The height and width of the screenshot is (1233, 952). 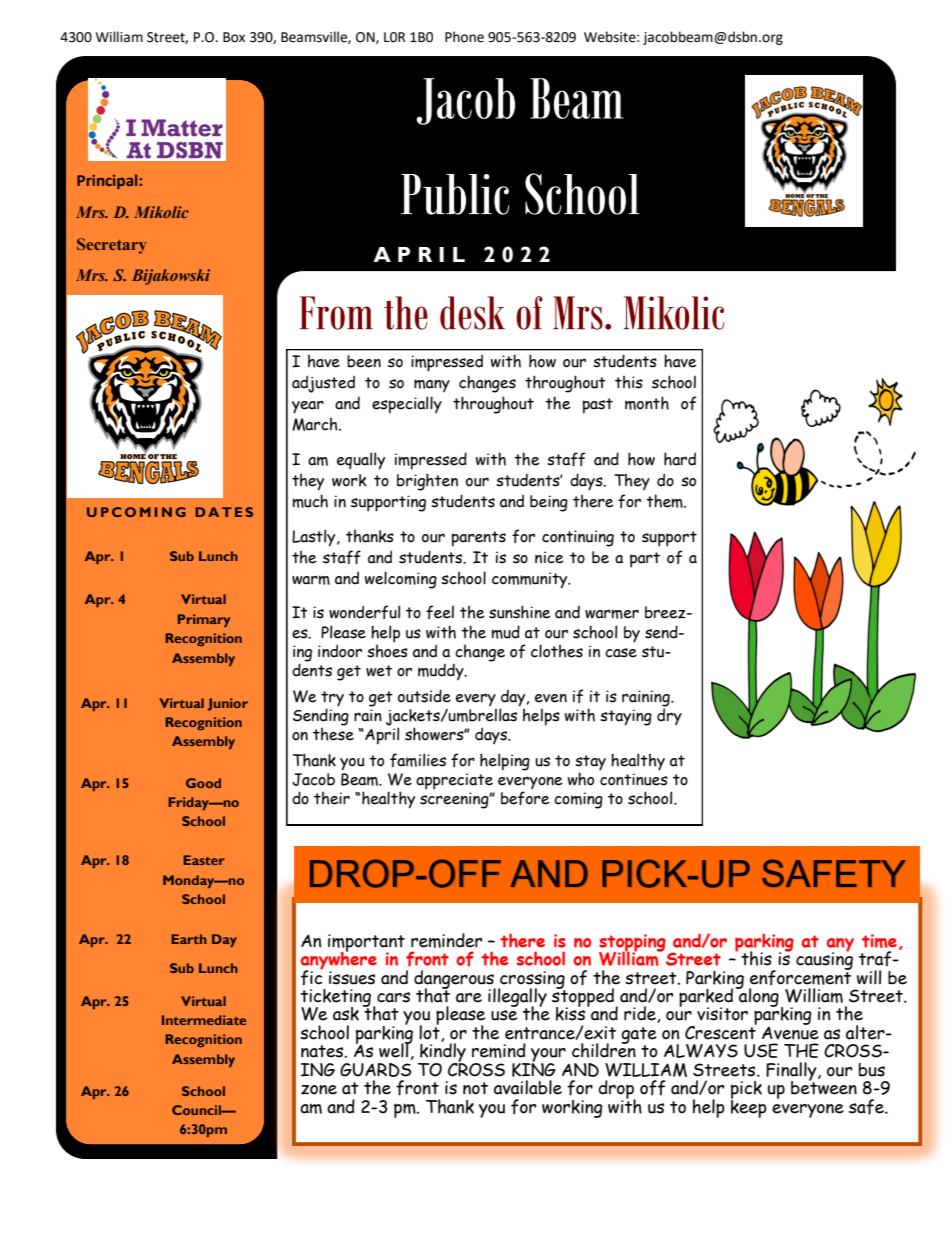 What do you see at coordinates (432, 385) in the screenshot?
I see `many` at bounding box center [432, 385].
